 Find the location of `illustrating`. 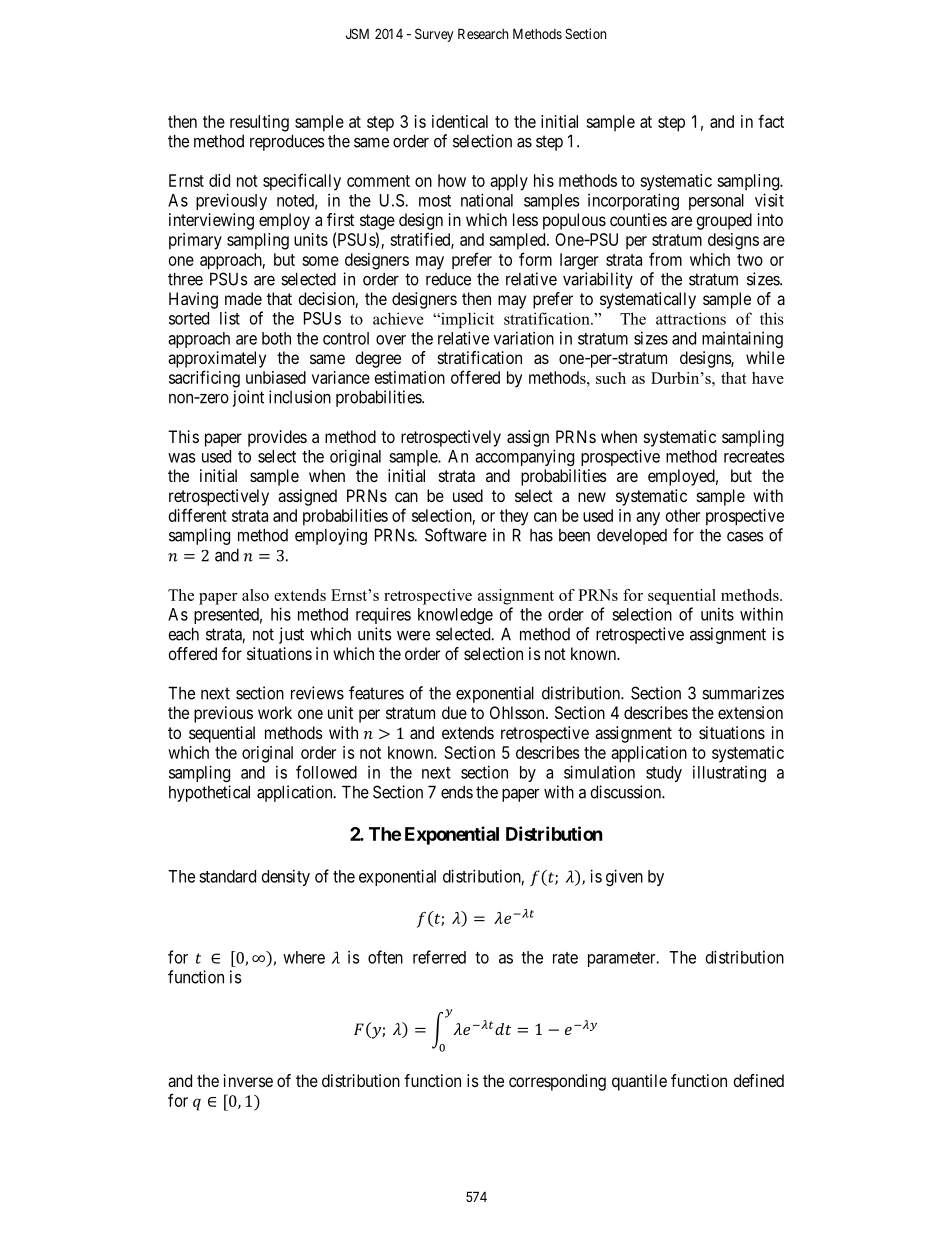

illustrating is located at coordinates (729, 773).
